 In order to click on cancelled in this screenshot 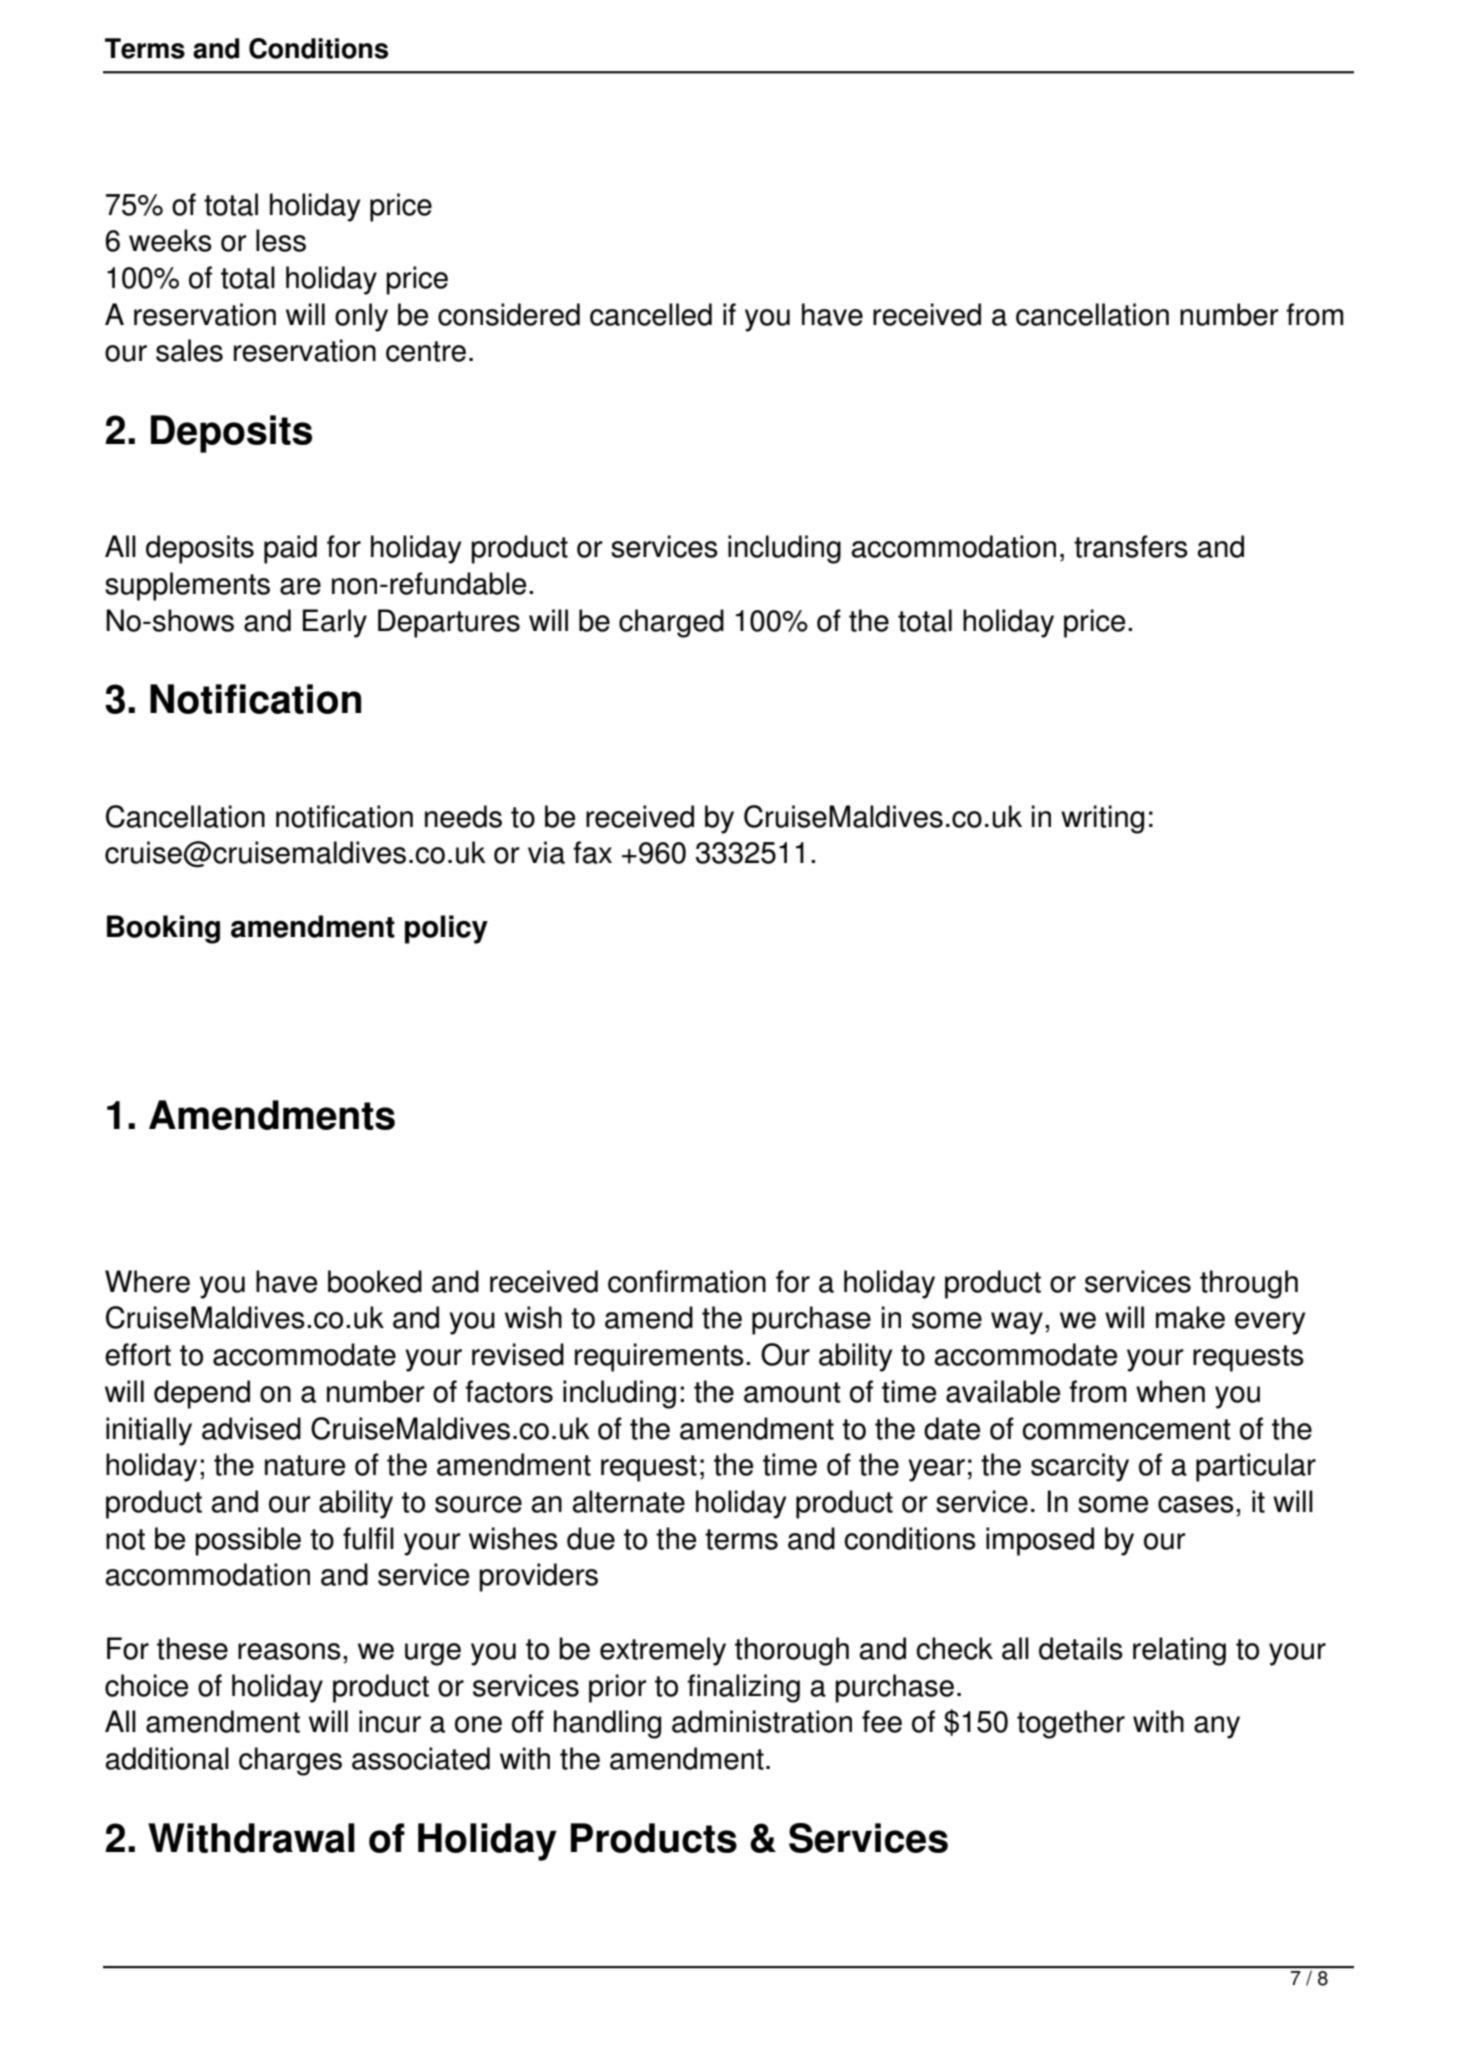, I will do `click(651, 314)`.
